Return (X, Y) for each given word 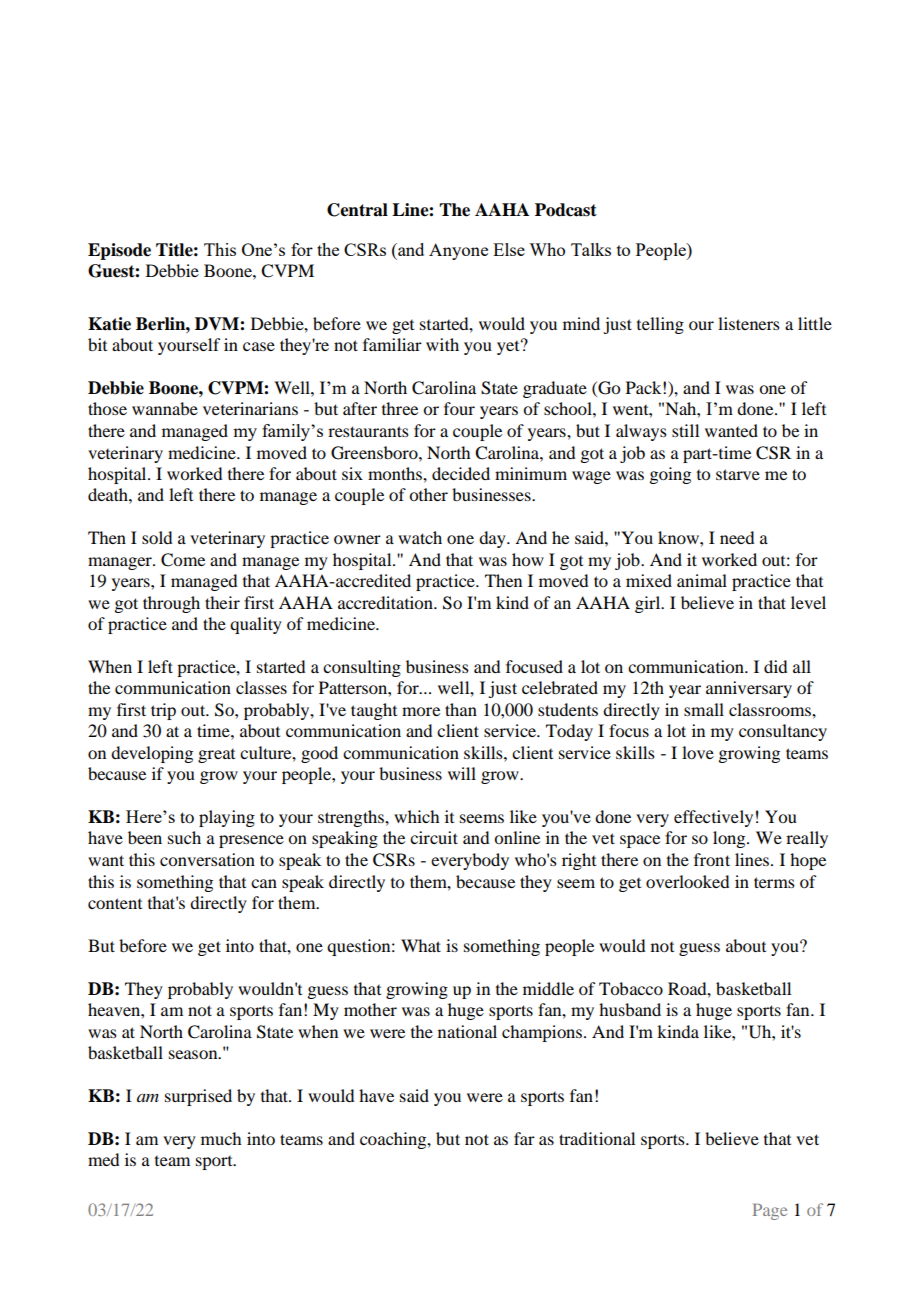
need (737, 537)
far (524, 1138)
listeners (749, 323)
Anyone (458, 251)
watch (420, 537)
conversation (207, 859)
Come (183, 560)
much (221, 1138)
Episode (119, 251)
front (712, 859)
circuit (434, 837)
